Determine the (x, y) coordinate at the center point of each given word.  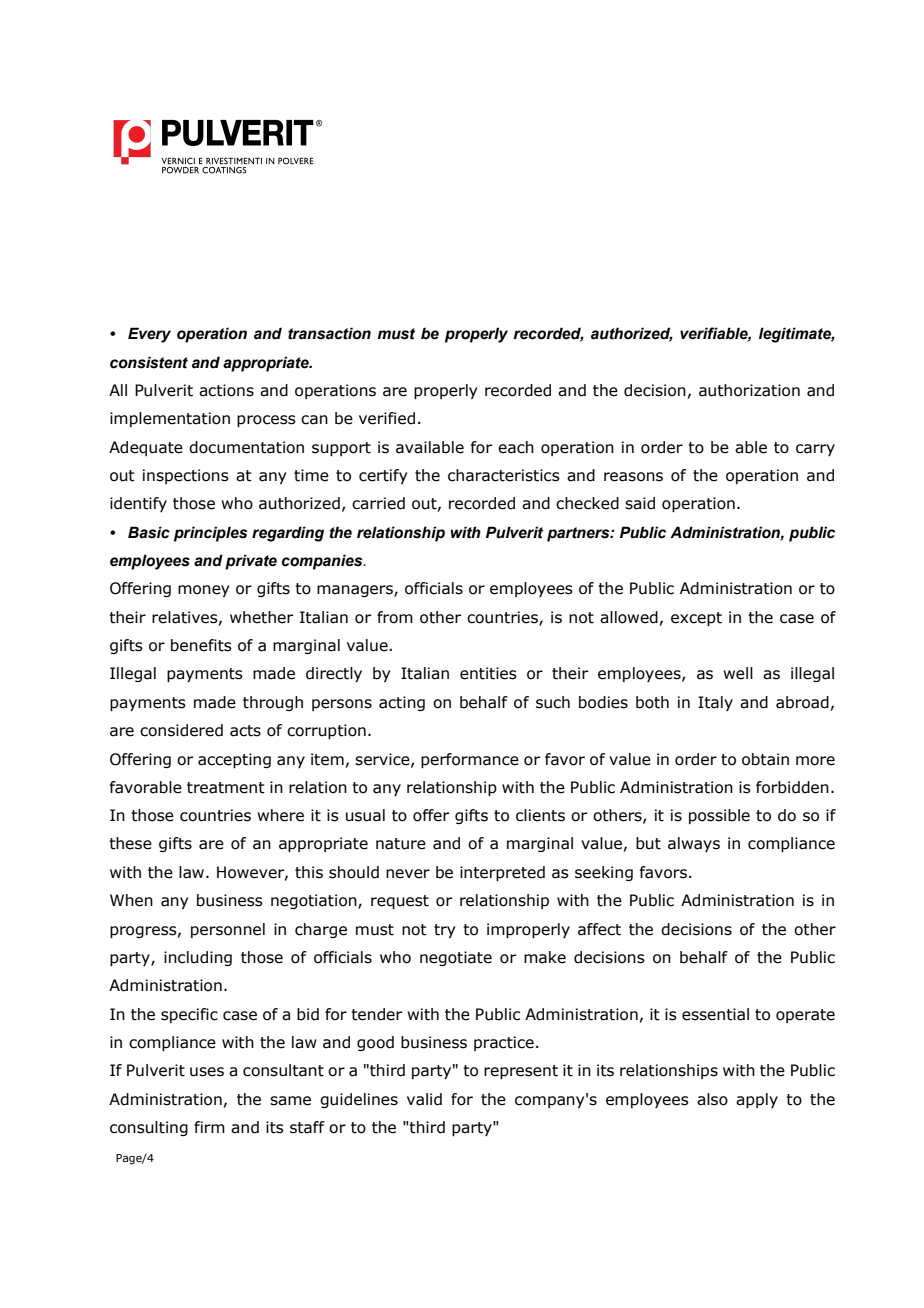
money (204, 591)
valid (424, 1099)
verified (387, 418)
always (694, 844)
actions (226, 390)
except (696, 619)
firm (209, 1127)
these (130, 843)
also (712, 1099)
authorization (749, 390)
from (395, 617)
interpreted (502, 873)
